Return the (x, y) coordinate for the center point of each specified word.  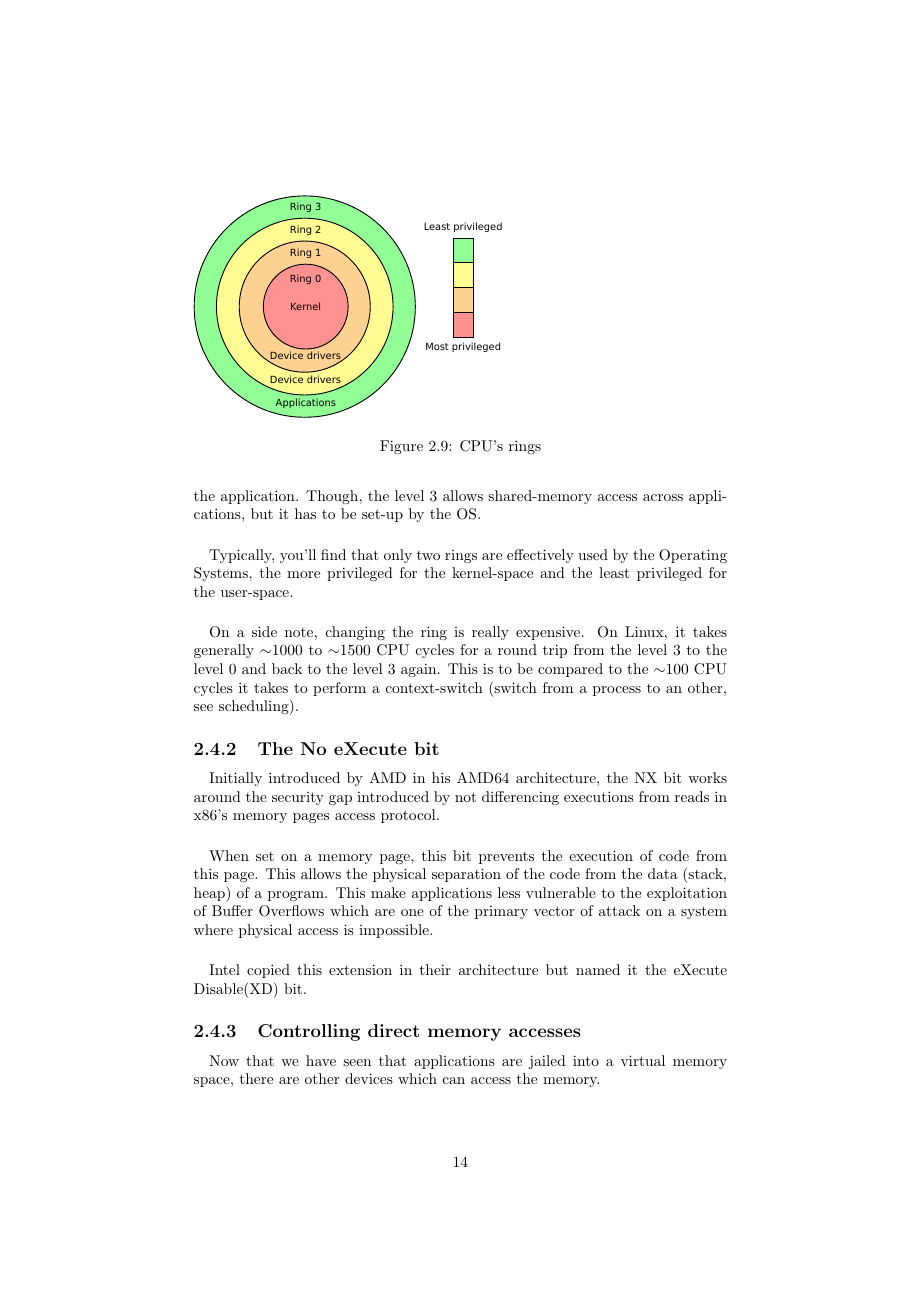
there (256, 1078)
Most (437, 346)
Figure (401, 447)
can (454, 1080)
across (663, 497)
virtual (643, 1060)
